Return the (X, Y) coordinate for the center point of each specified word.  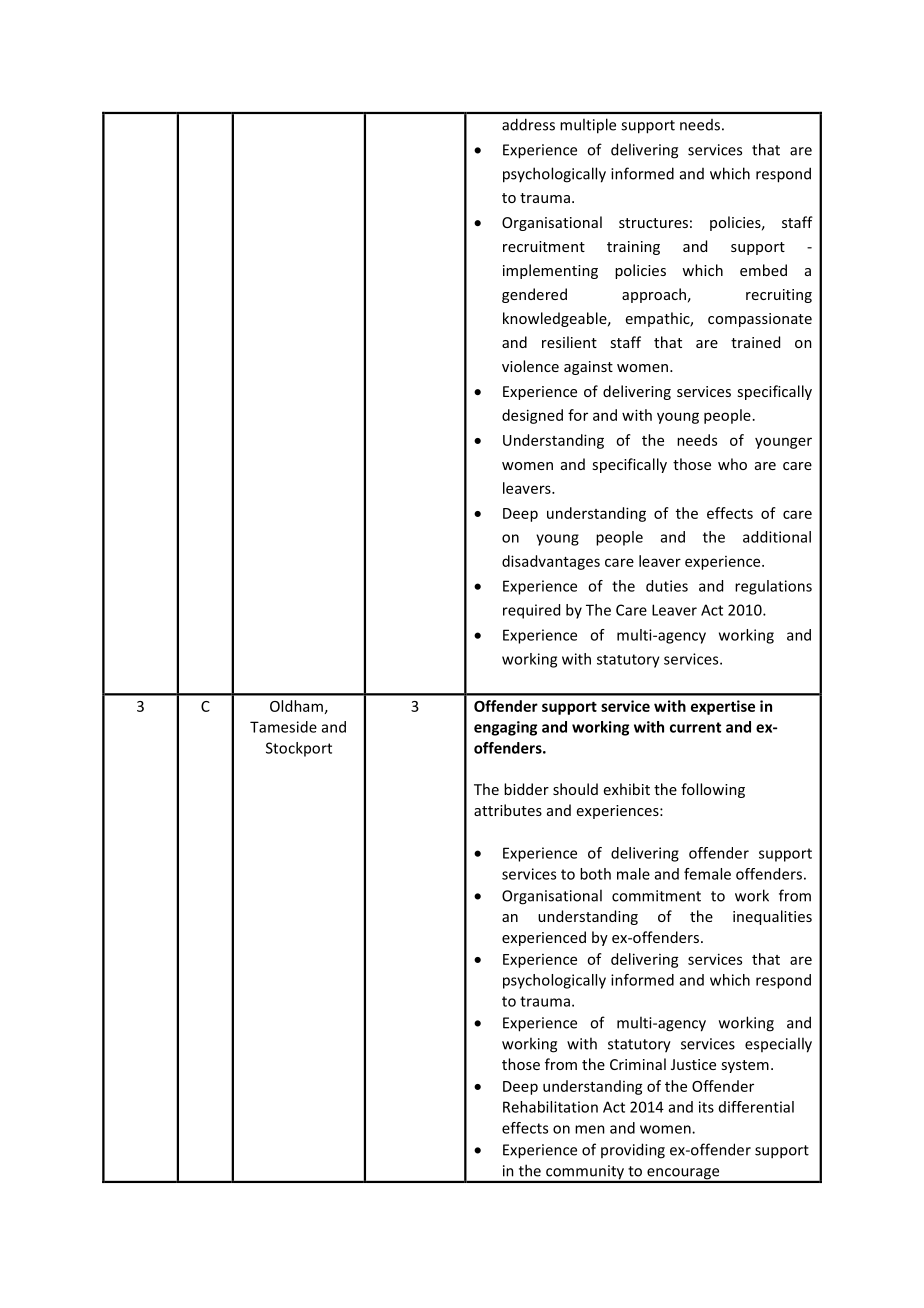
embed (763, 270)
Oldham (296, 706)
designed (532, 416)
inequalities (772, 917)
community (585, 1173)
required (531, 611)
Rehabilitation (550, 1107)
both (595, 874)
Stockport (299, 749)
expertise (723, 707)
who (732, 464)
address (528, 124)
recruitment (544, 246)
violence (530, 366)
